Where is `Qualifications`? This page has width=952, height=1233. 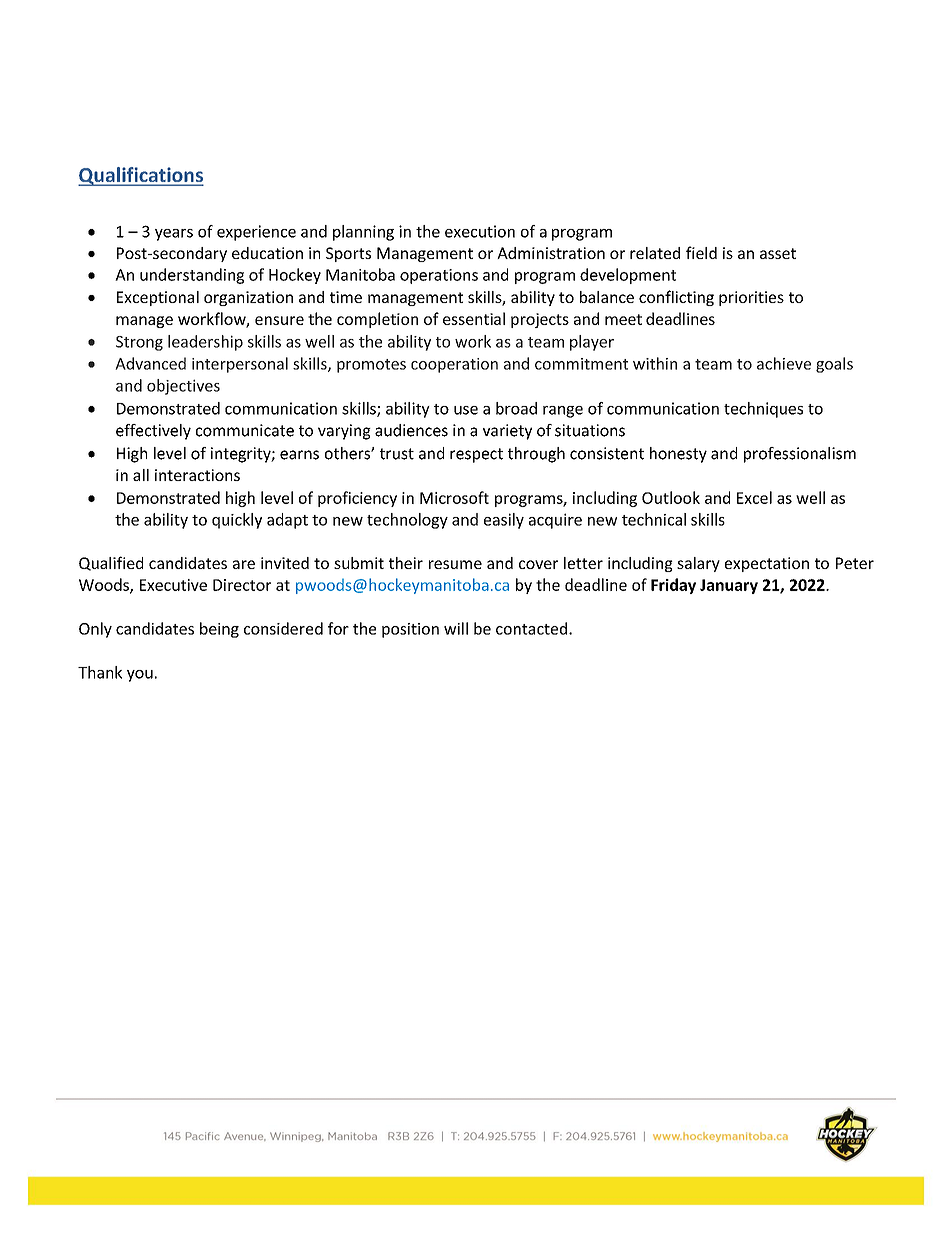
Qualifications is located at coordinates (141, 176).
